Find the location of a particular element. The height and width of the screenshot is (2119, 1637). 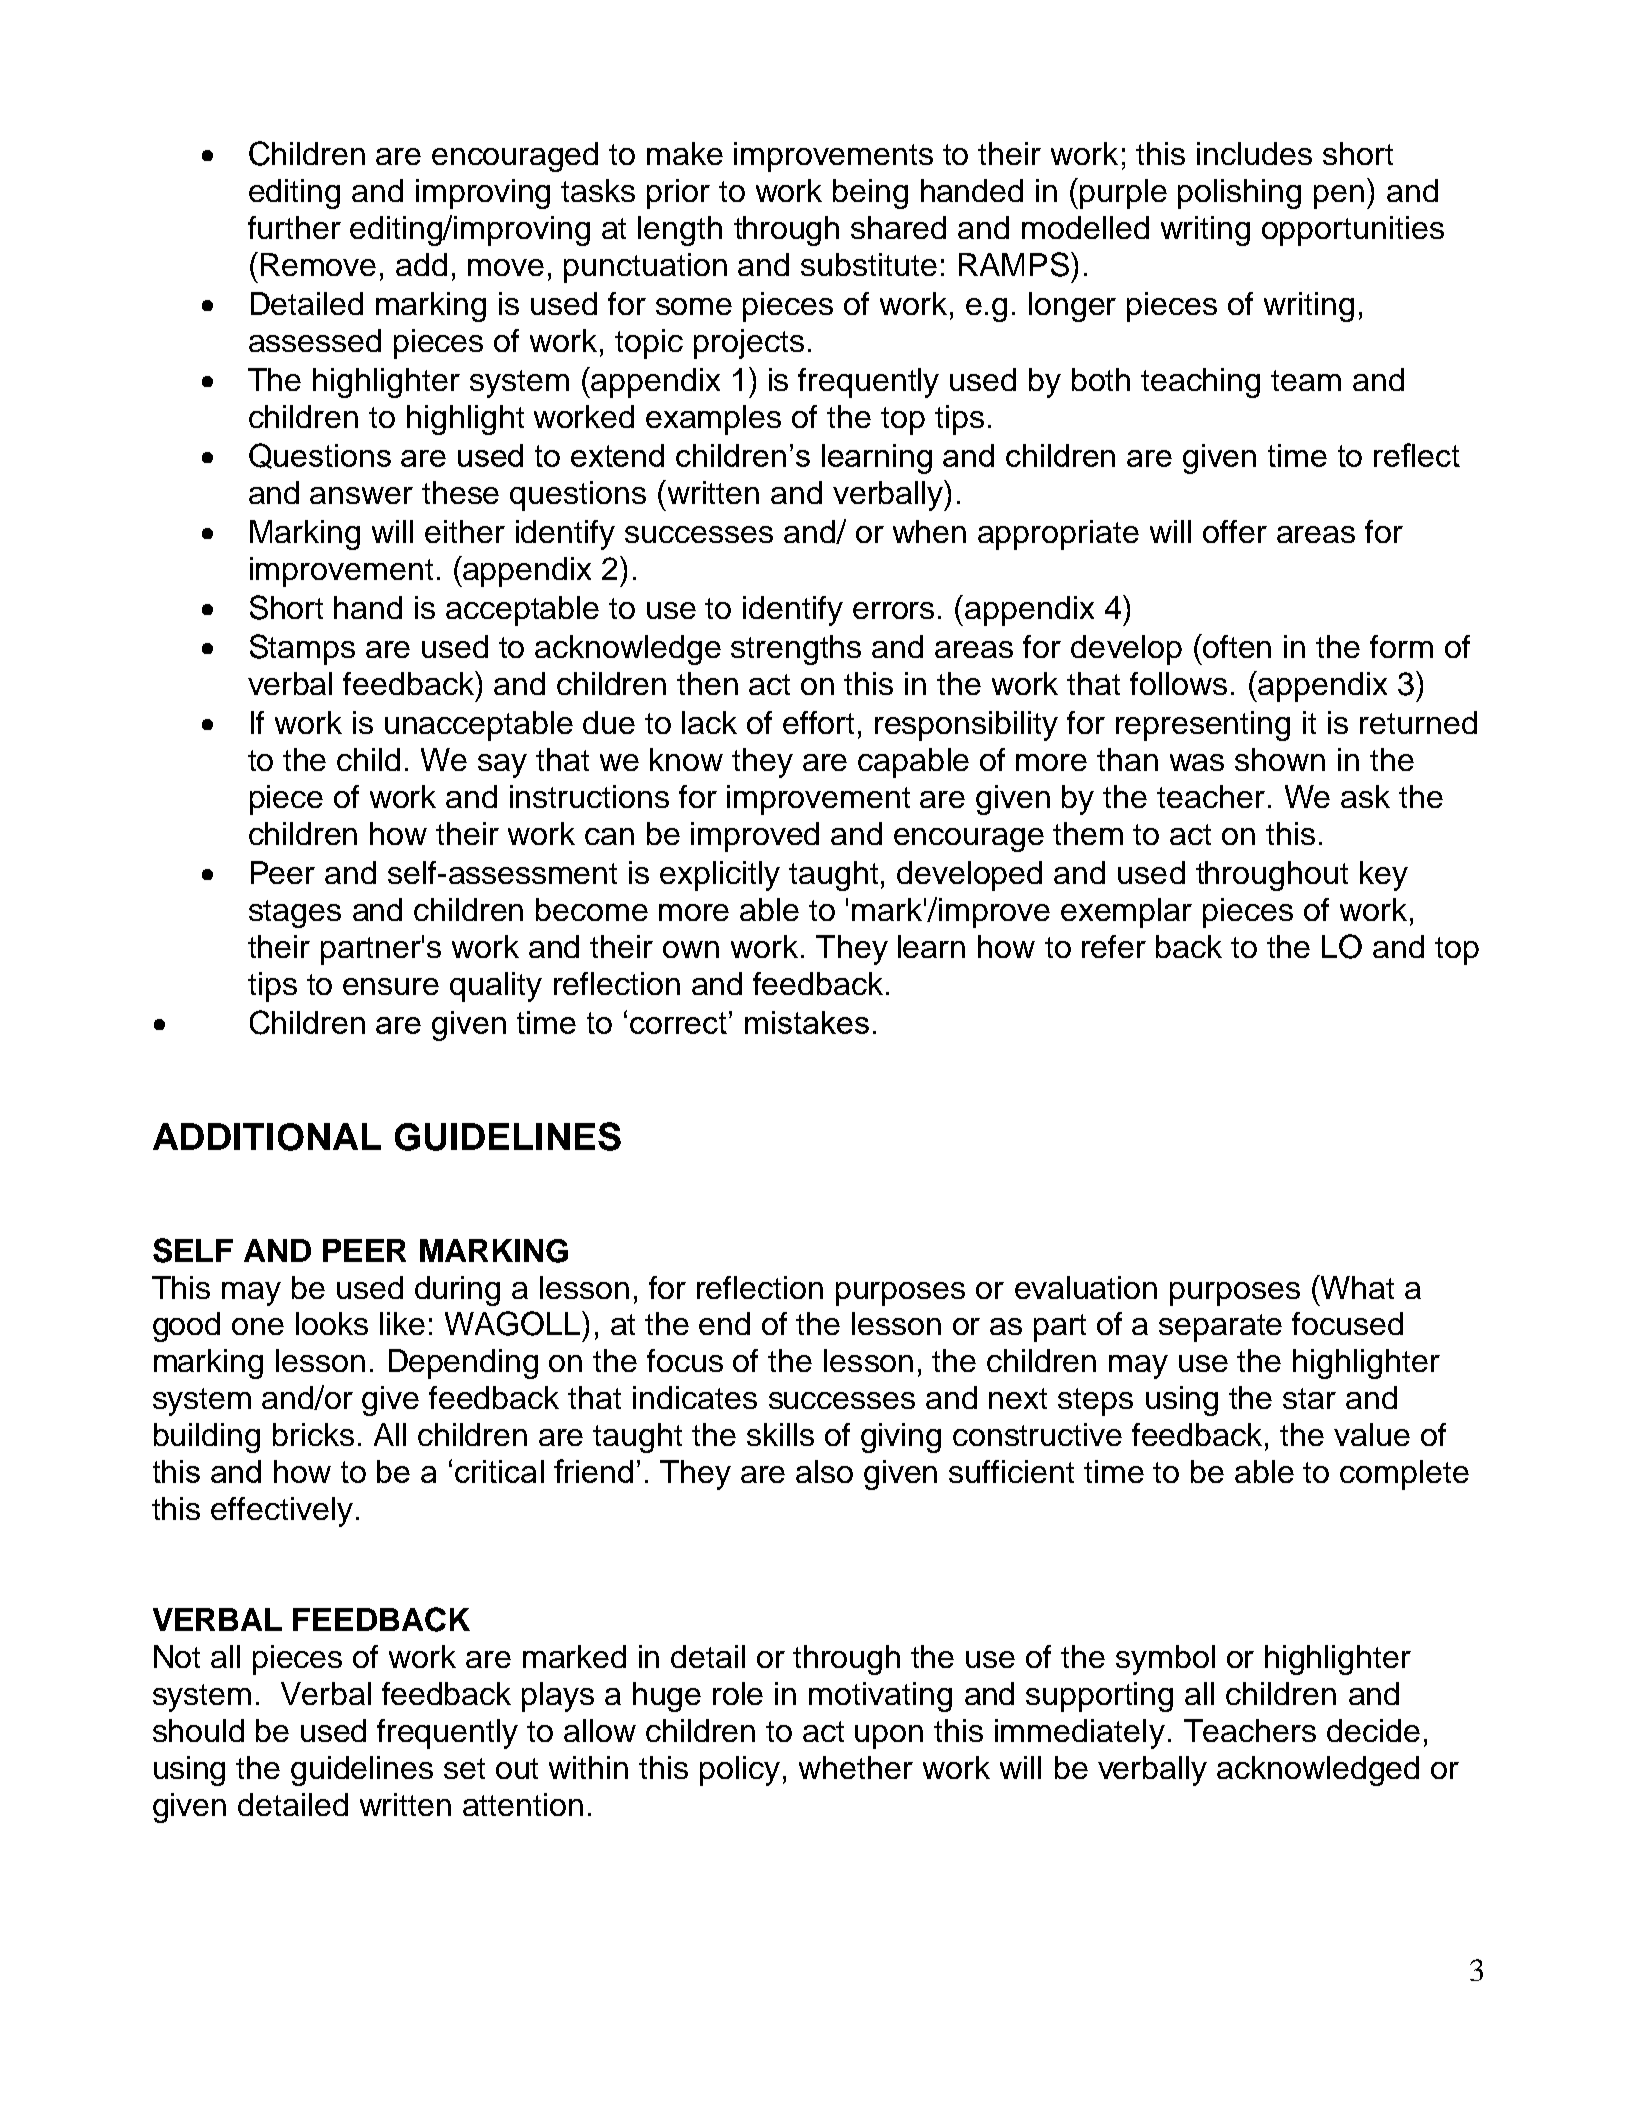

whether is located at coordinates (856, 1767).
